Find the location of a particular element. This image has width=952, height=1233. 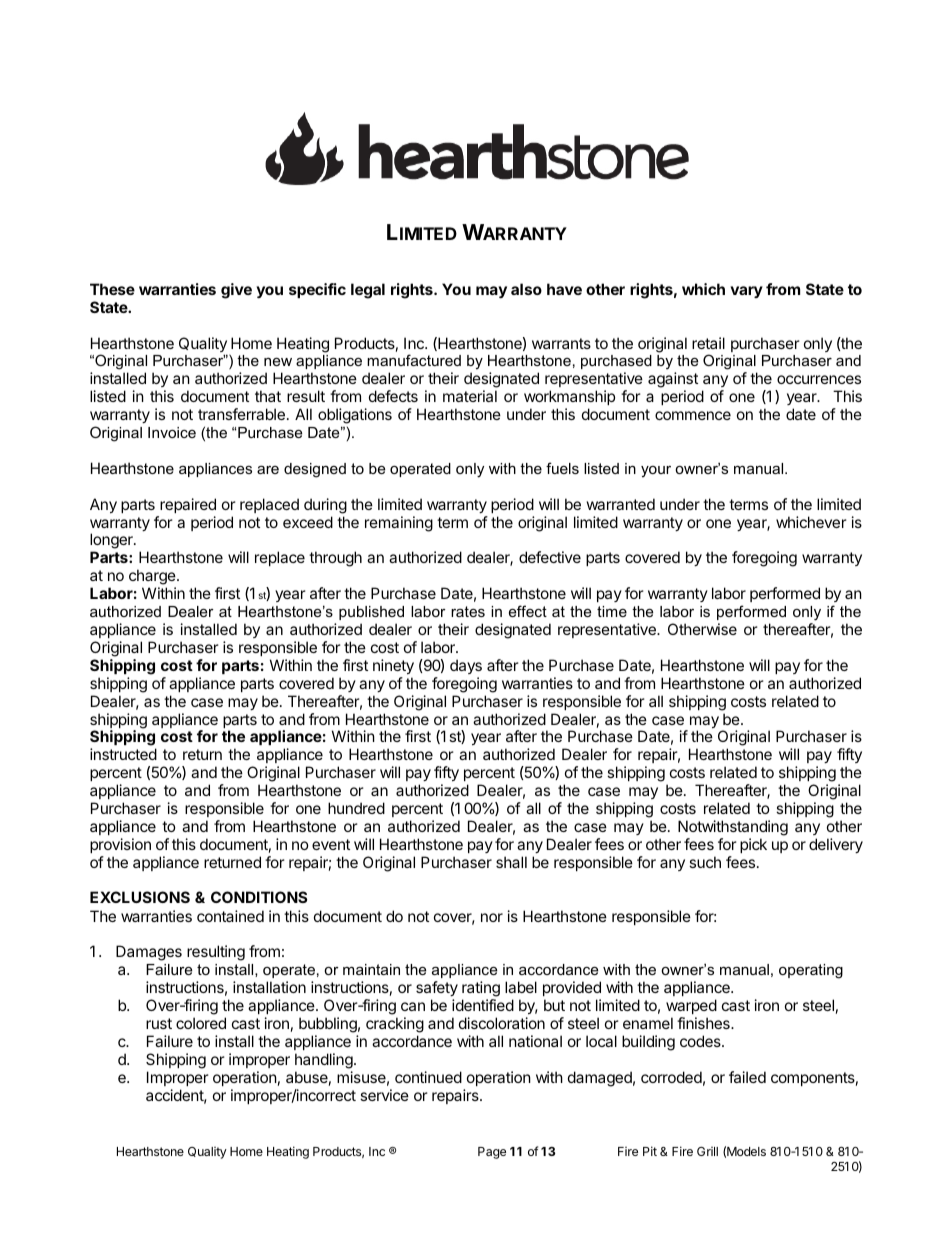

shall is located at coordinates (511, 862).
